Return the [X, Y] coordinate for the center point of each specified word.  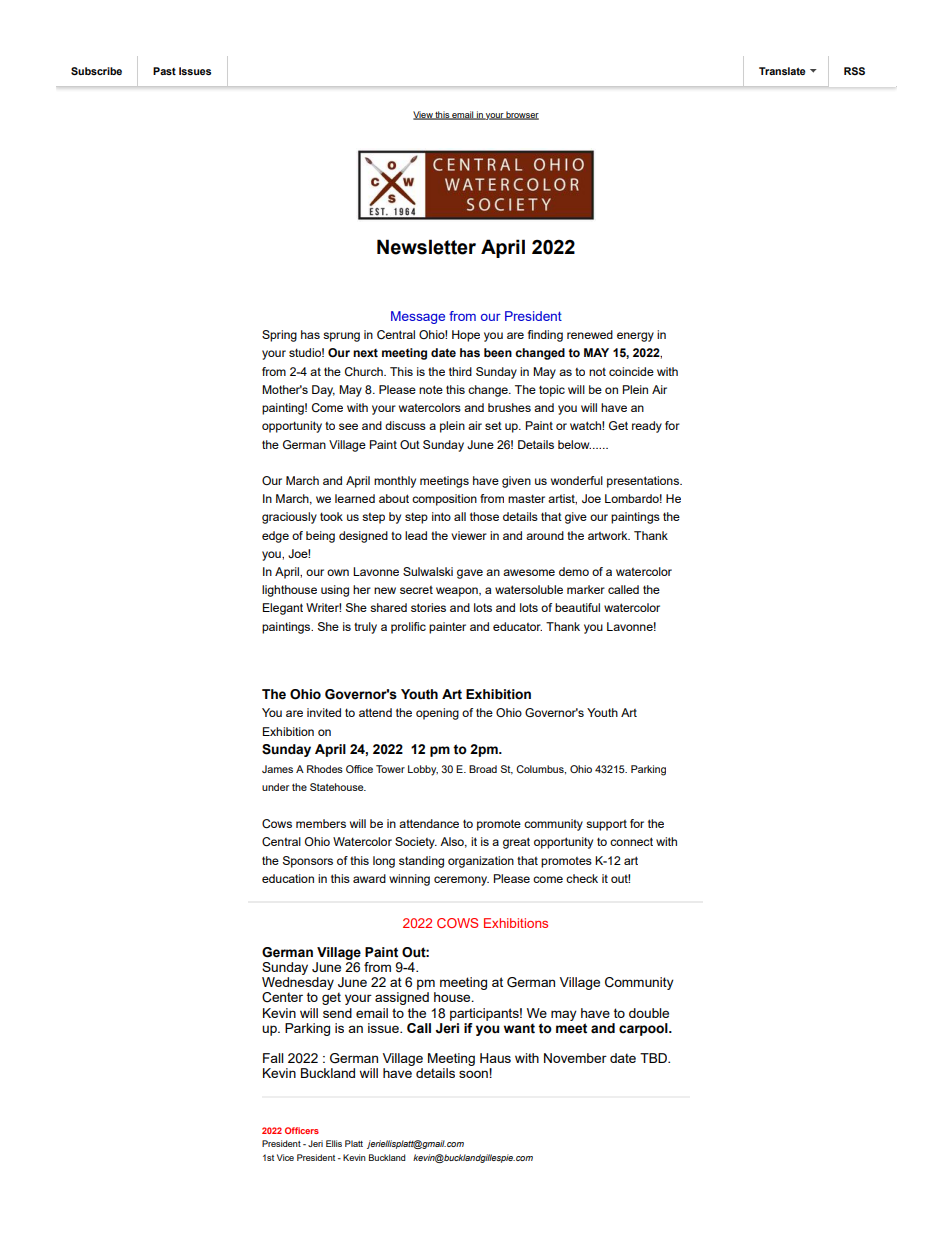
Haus [495, 1058]
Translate [782, 71]
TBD [654, 1058]
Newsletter [426, 247]
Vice [285, 1157]
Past [164, 71]
